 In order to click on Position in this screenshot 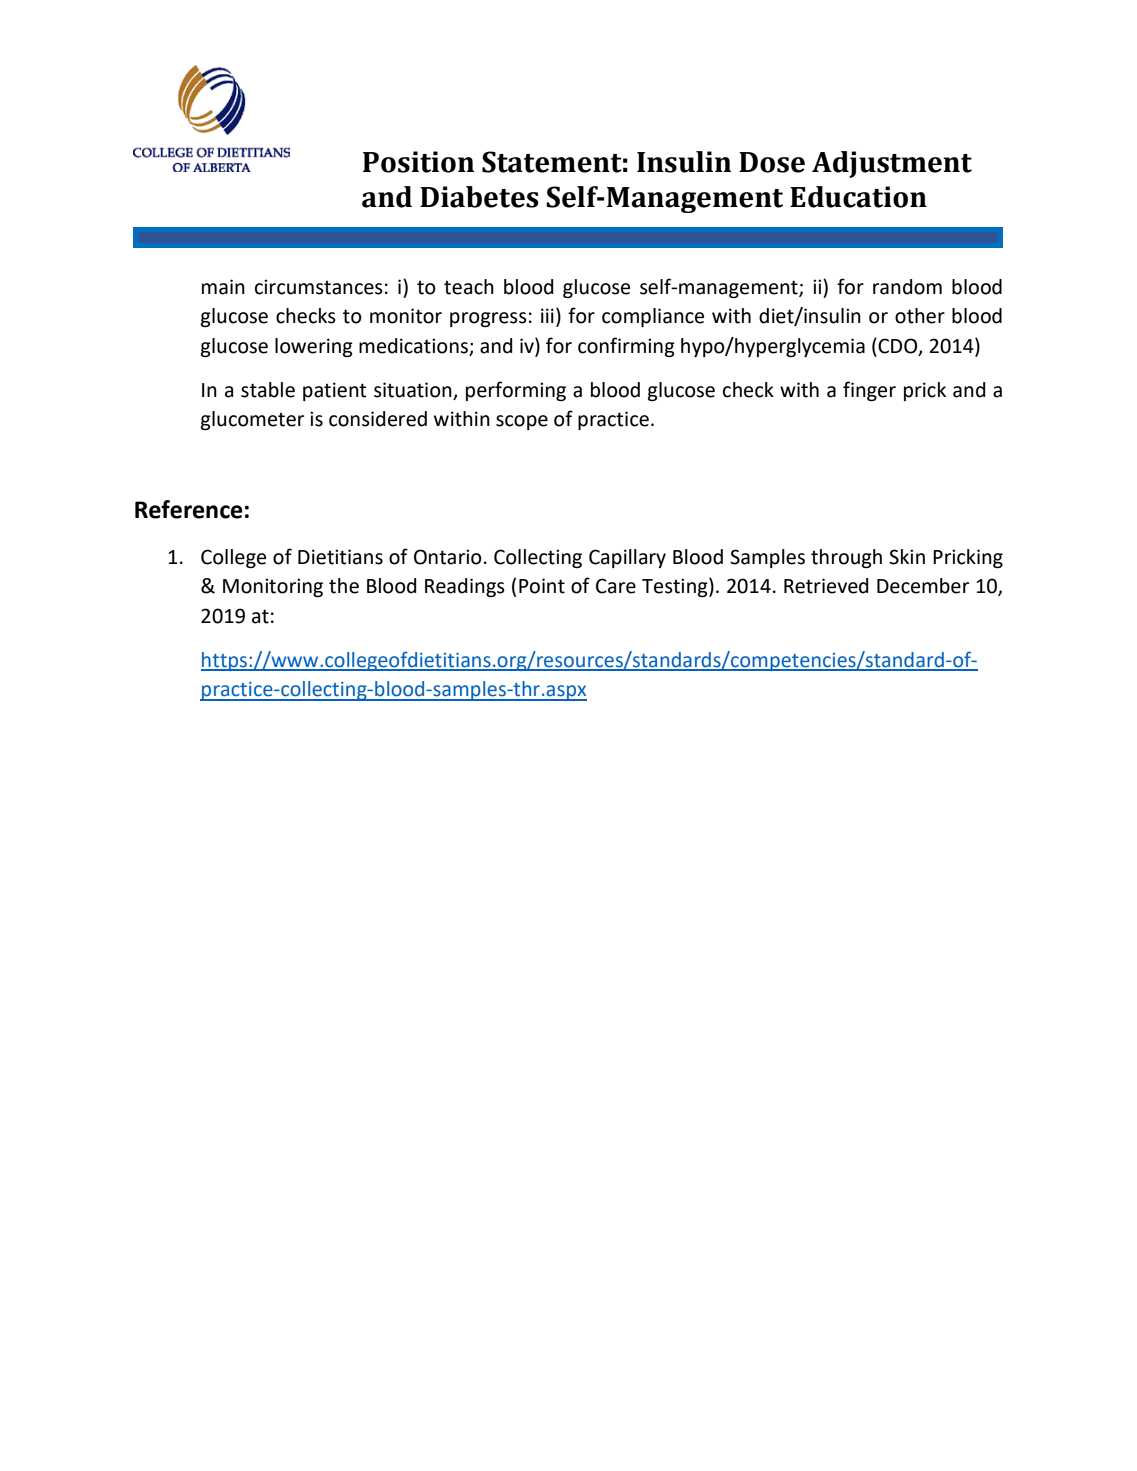, I will do `click(418, 162)`.
